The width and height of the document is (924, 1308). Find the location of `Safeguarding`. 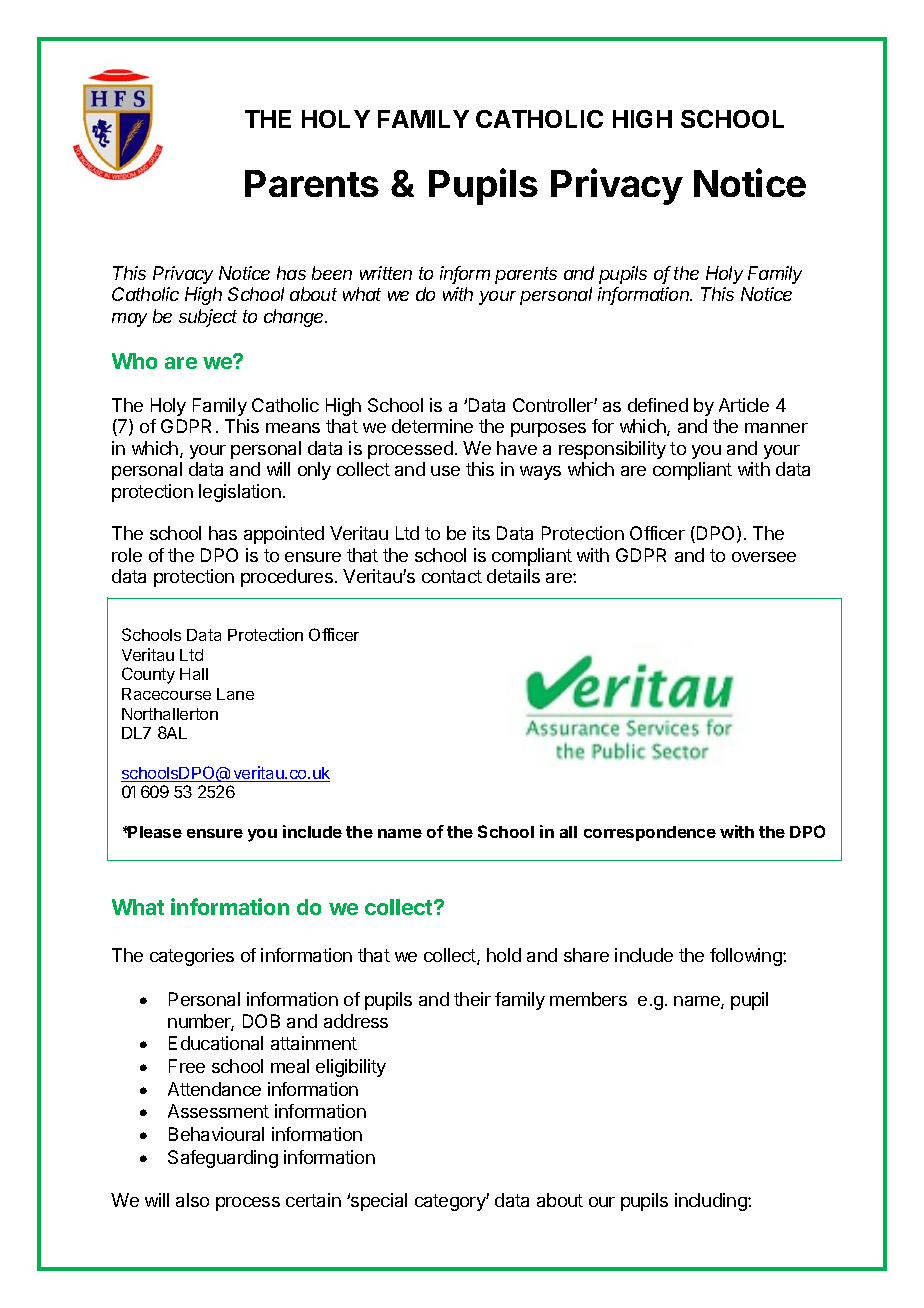

Safeguarding is located at coordinates (223, 1159).
